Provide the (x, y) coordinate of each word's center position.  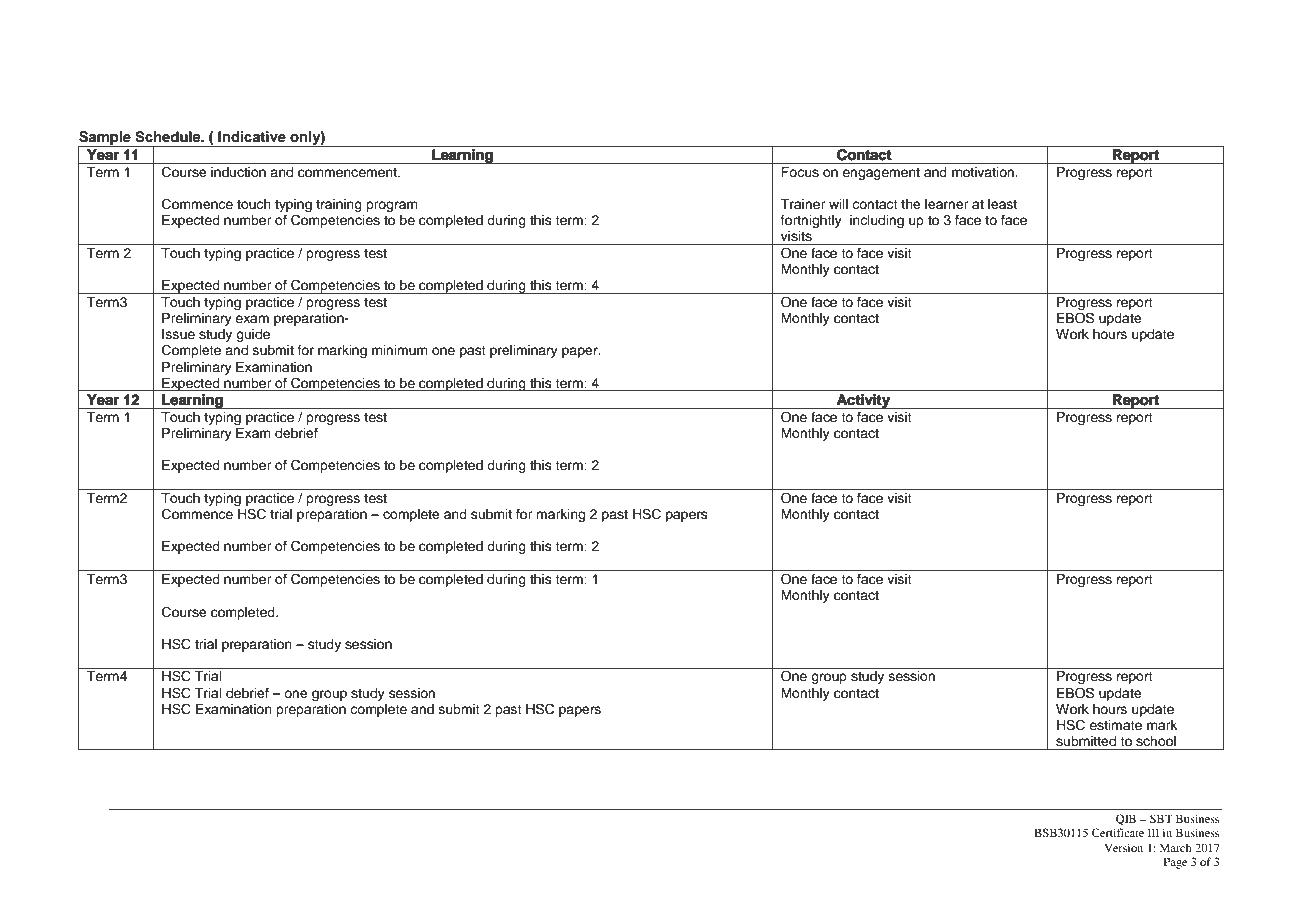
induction (238, 172)
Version (1123, 847)
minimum (400, 350)
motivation (984, 172)
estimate (1115, 725)
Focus (800, 172)
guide (253, 335)
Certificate (1118, 832)
